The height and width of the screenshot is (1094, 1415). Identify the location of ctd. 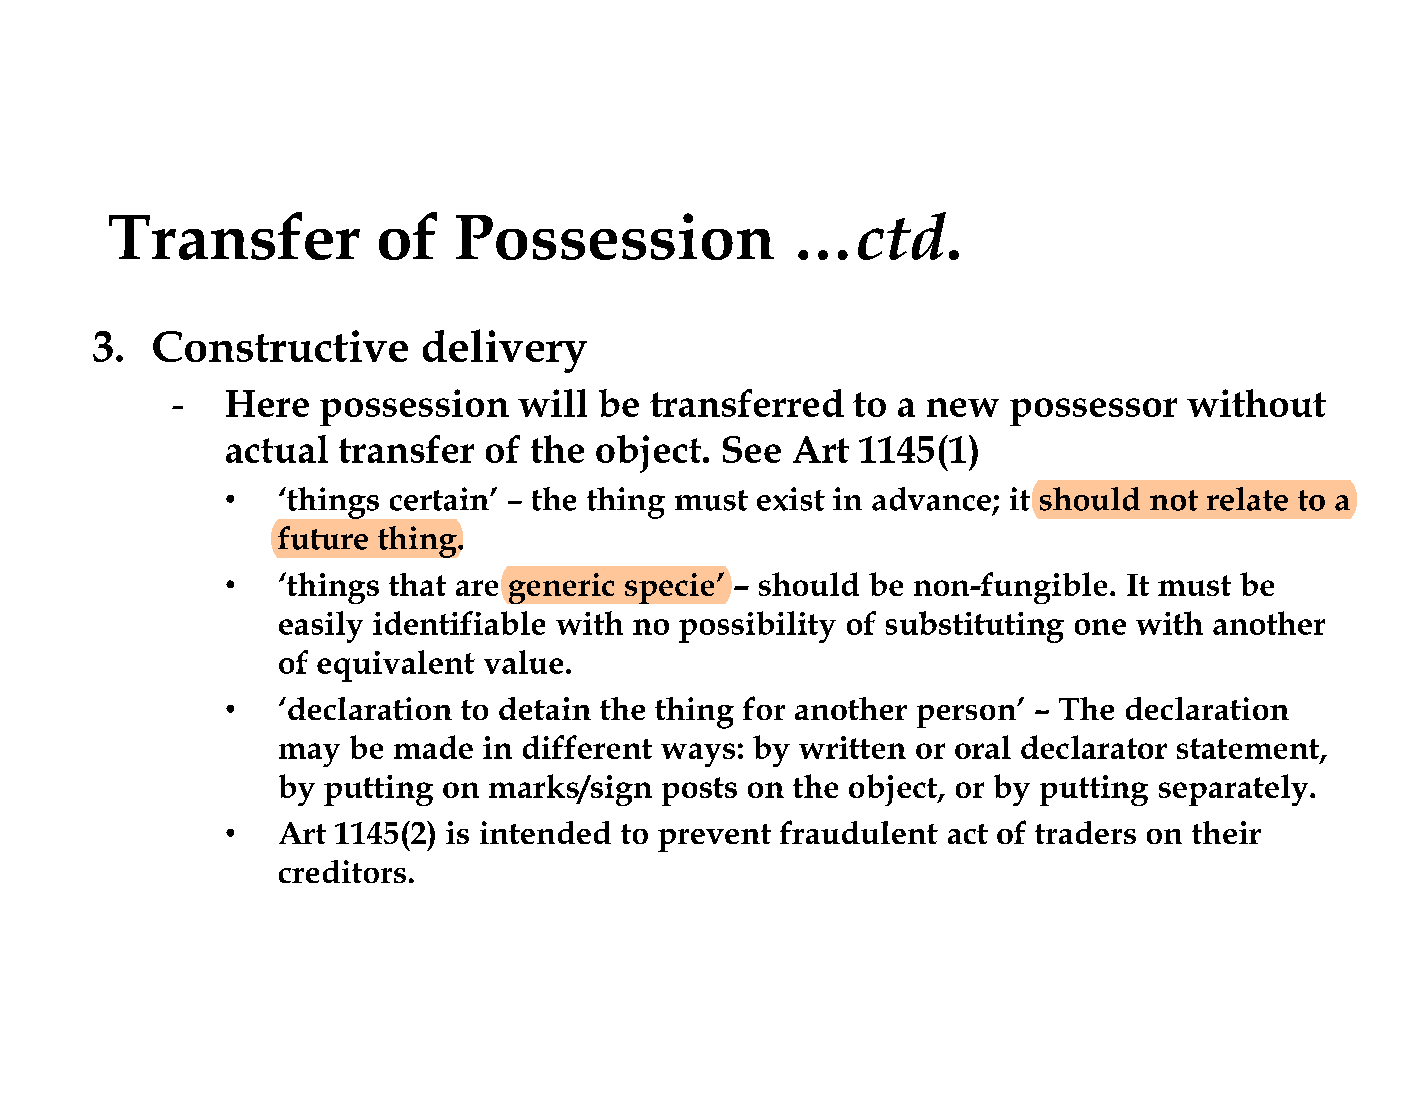
(902, 236).
